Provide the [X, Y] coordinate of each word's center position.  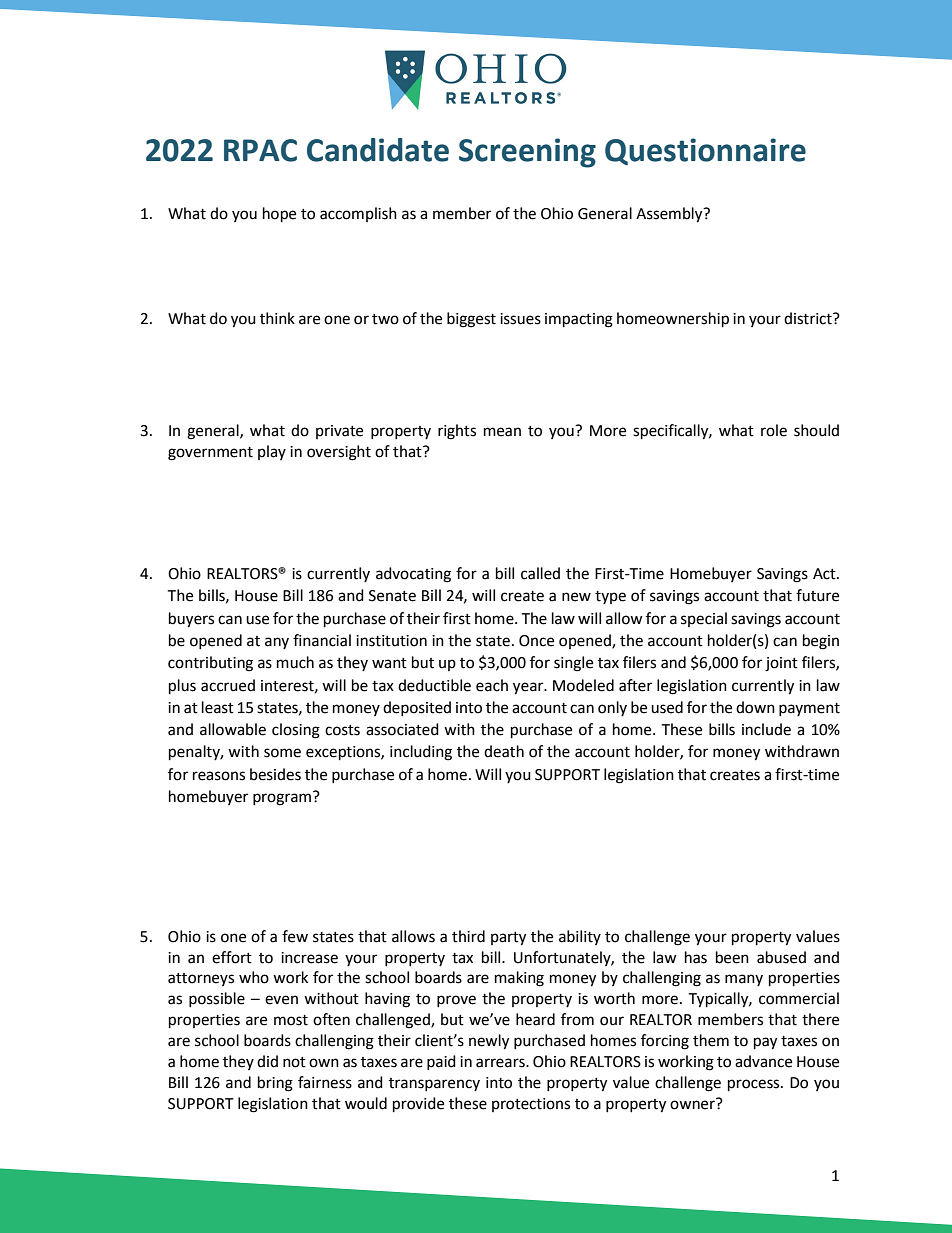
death [504, 751]
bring [275, 1084]
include [766, 729]
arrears [501, 1063]
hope [279, 215]
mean [502, 432]
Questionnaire [705, 151]
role [774, 430]
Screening [527, 153]
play [272, 452]
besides [275, 774]
